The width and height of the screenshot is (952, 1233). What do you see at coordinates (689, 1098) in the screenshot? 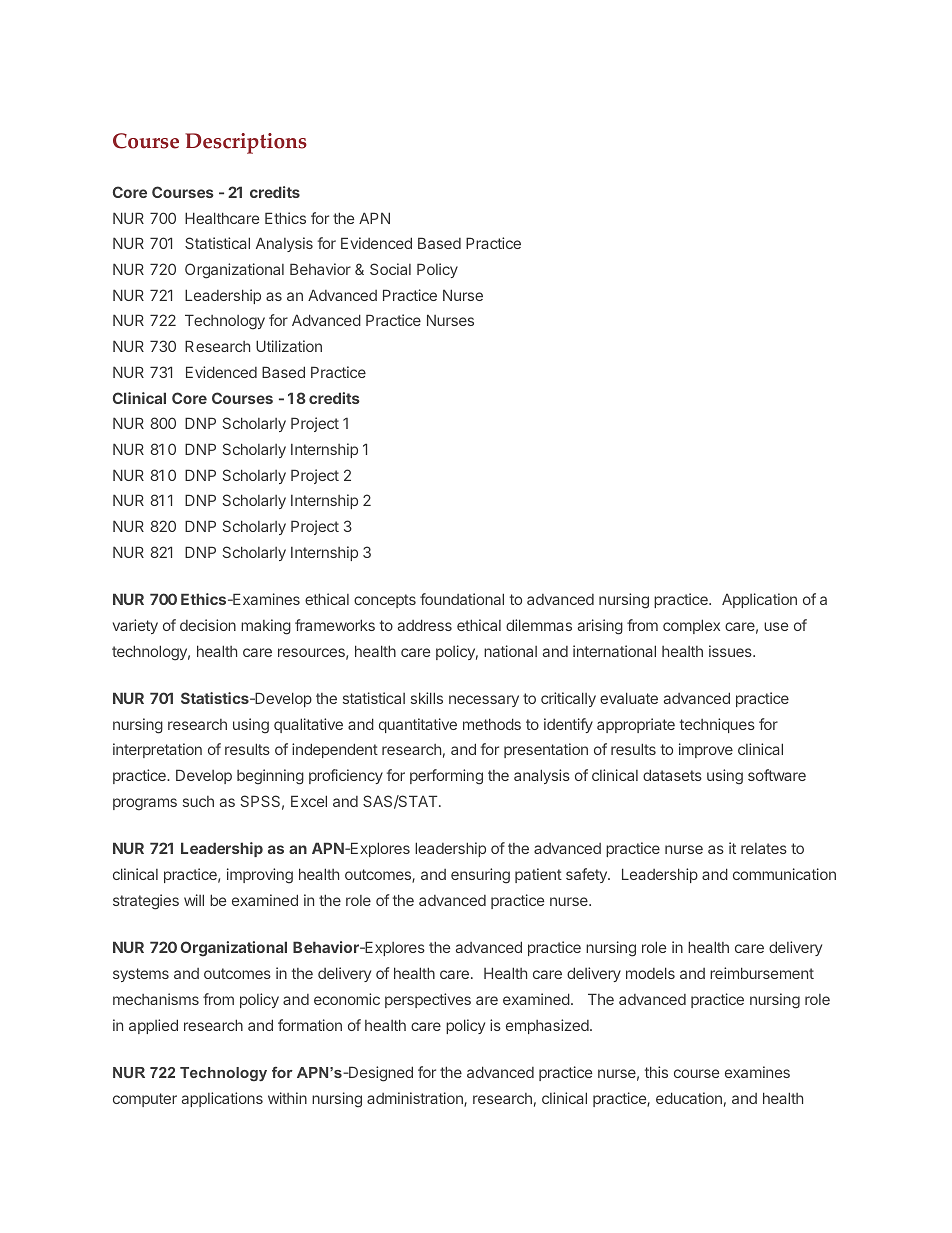
I see `education` at bounding box center [689, 1098].
